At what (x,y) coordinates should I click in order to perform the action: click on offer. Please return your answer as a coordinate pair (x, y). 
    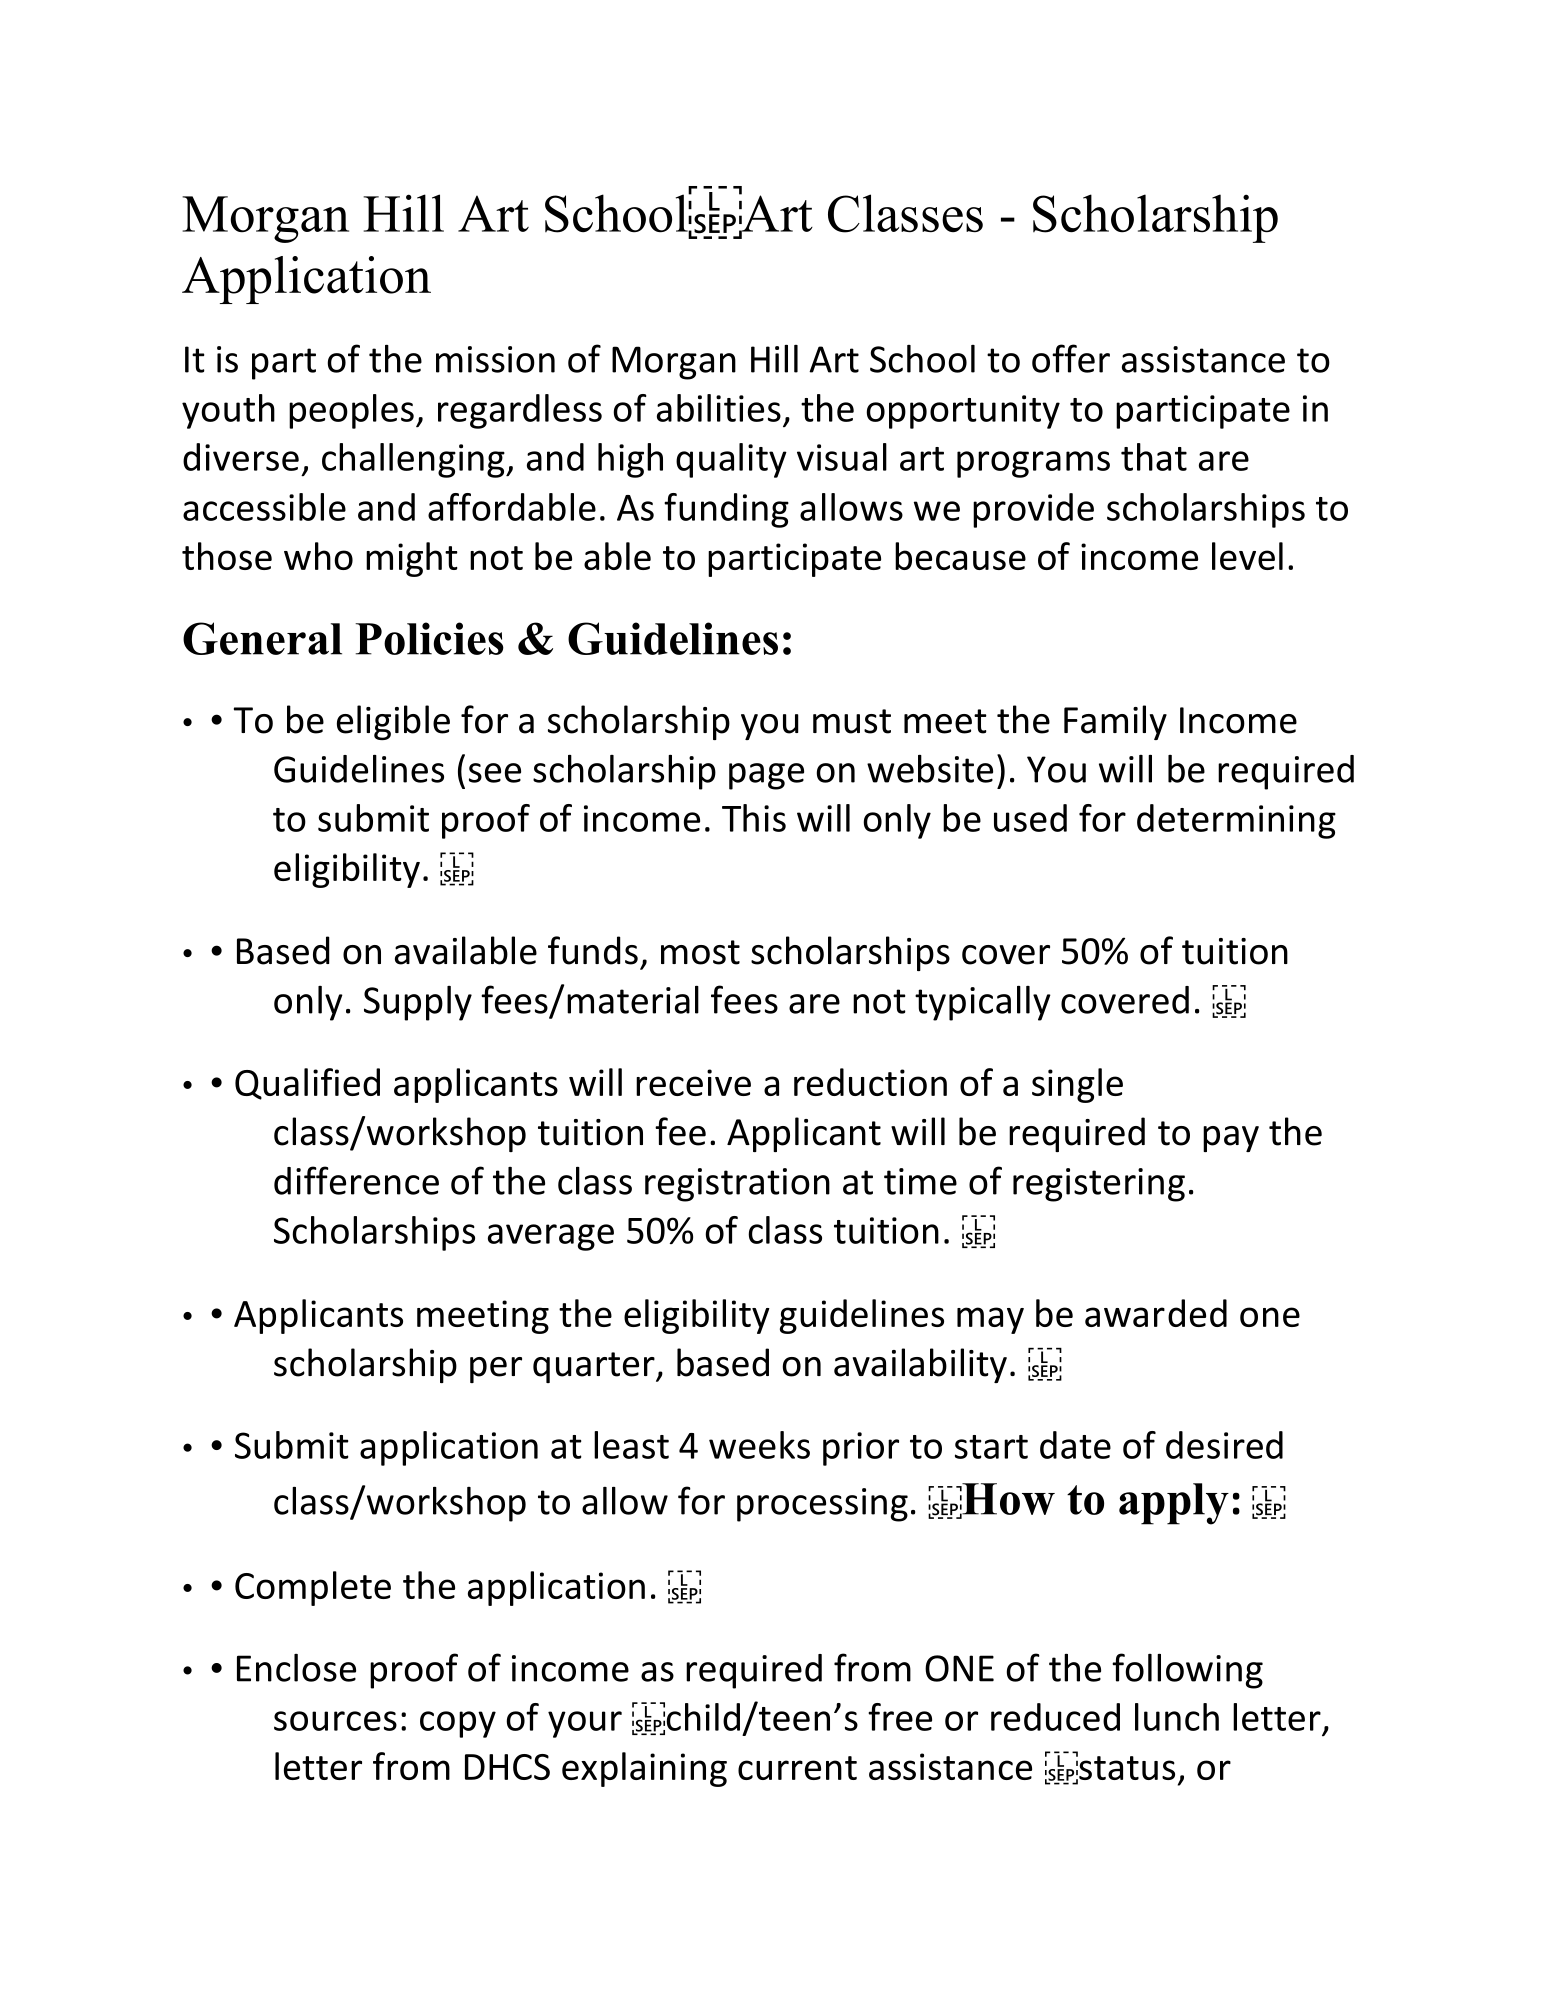
    Looking at the image, I should click on (1071, 358).
